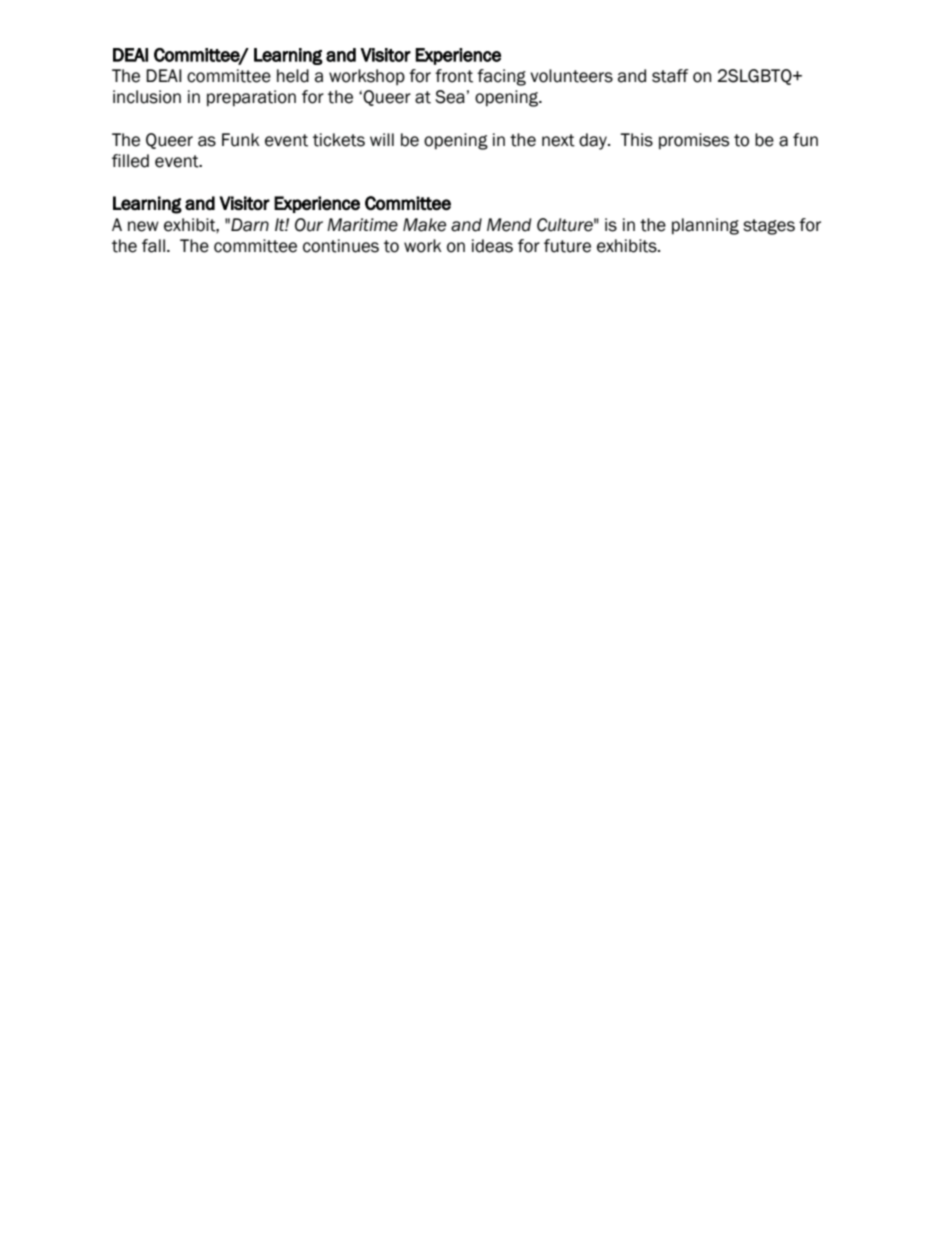 This screenshot has height=1233, width=952. Describe the element at coordinates (454, 76) in the screenshot. I see `front` at that location.
